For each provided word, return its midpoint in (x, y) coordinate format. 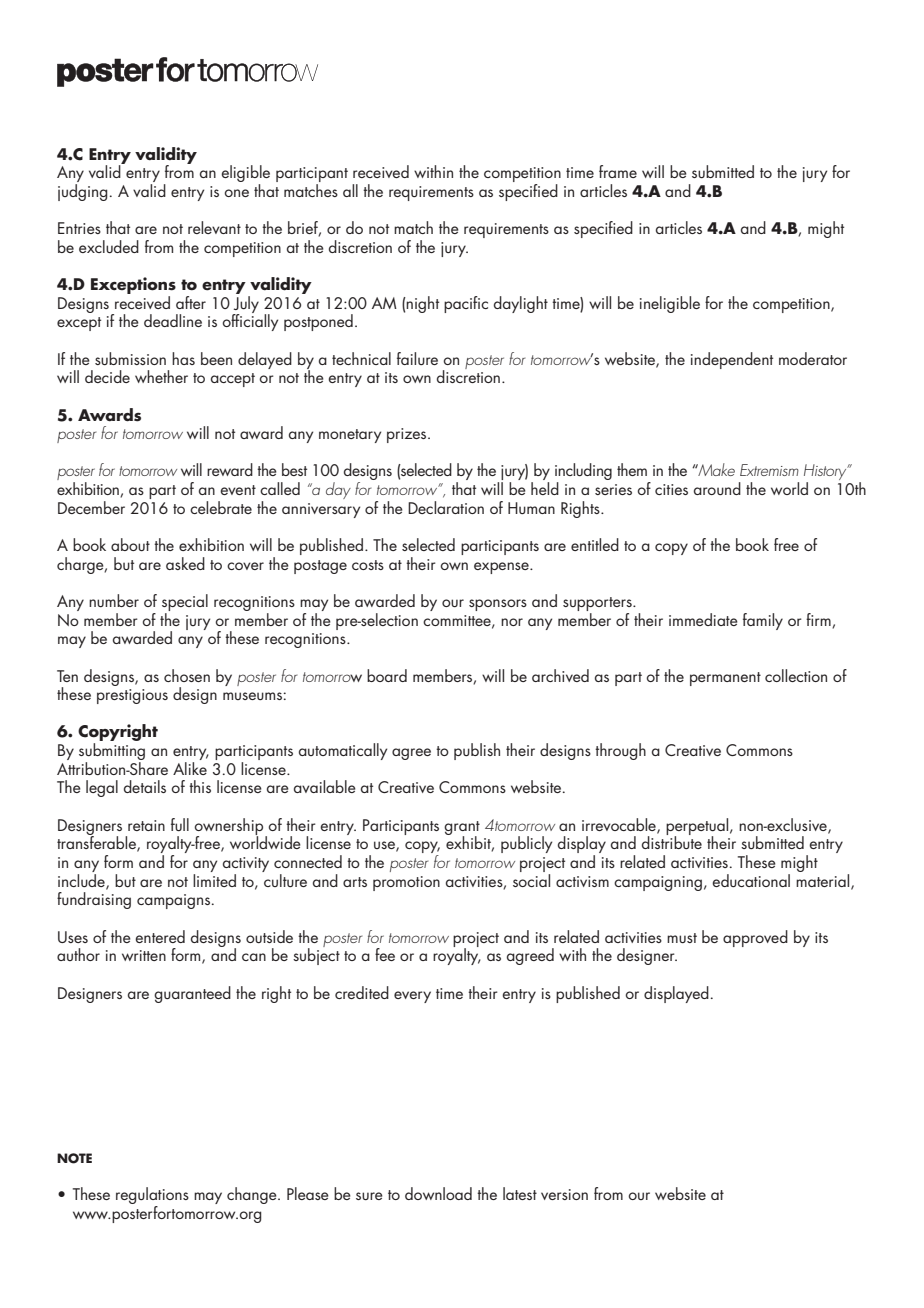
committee (458, 621)
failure (417, 358)
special (185, 604)
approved (755, 938)
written (144, 955)
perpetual (698, 827)
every (412, 997)
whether (161, 376)
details (145, 786)
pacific (466, 304)
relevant (214, 227)
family (763, 621)
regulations (152, 1195)
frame (618, 171)
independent (732, 360)
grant (462, 829)
